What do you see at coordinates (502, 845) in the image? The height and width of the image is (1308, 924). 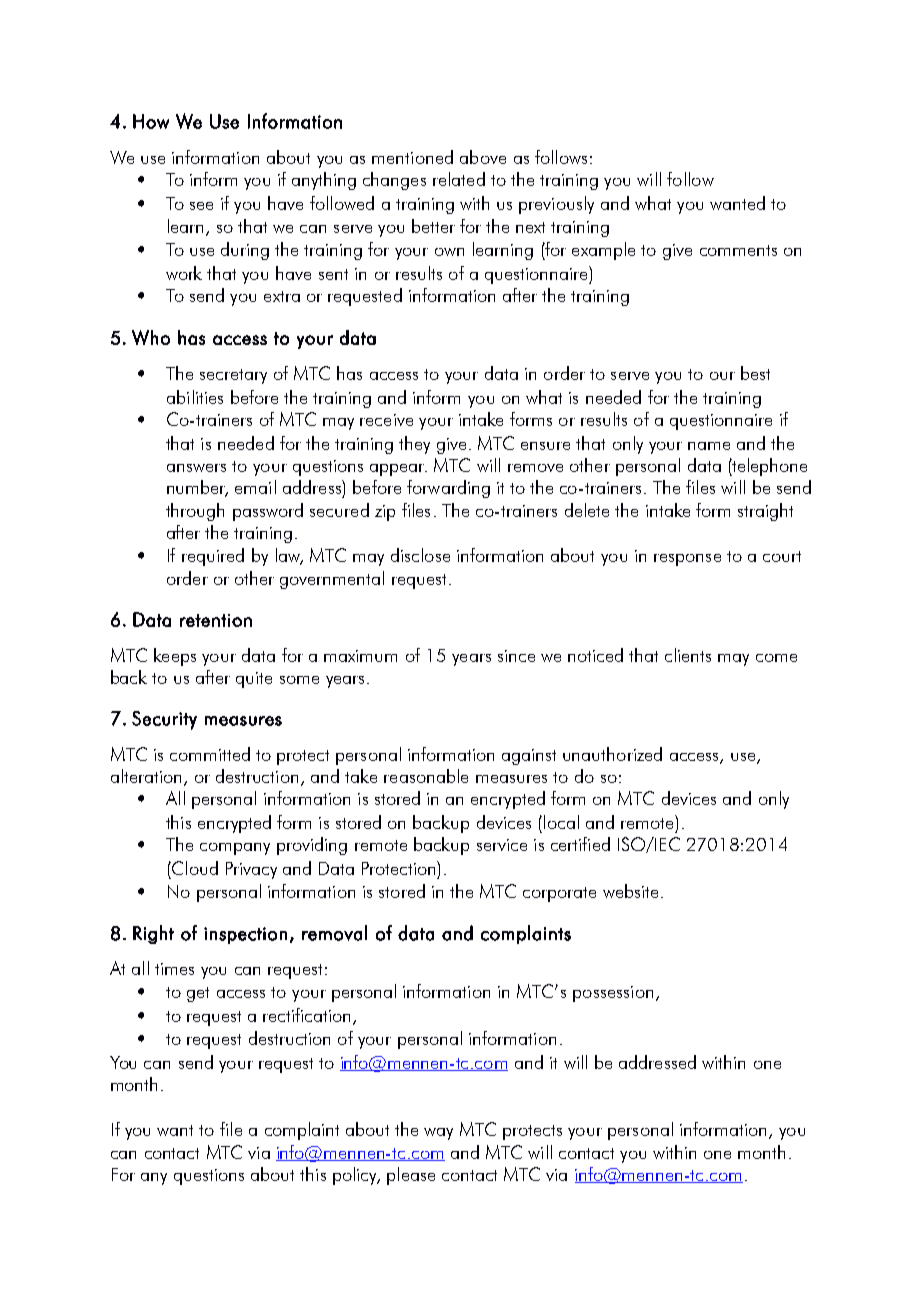 I see `service` at bounding box center [502, 845].
